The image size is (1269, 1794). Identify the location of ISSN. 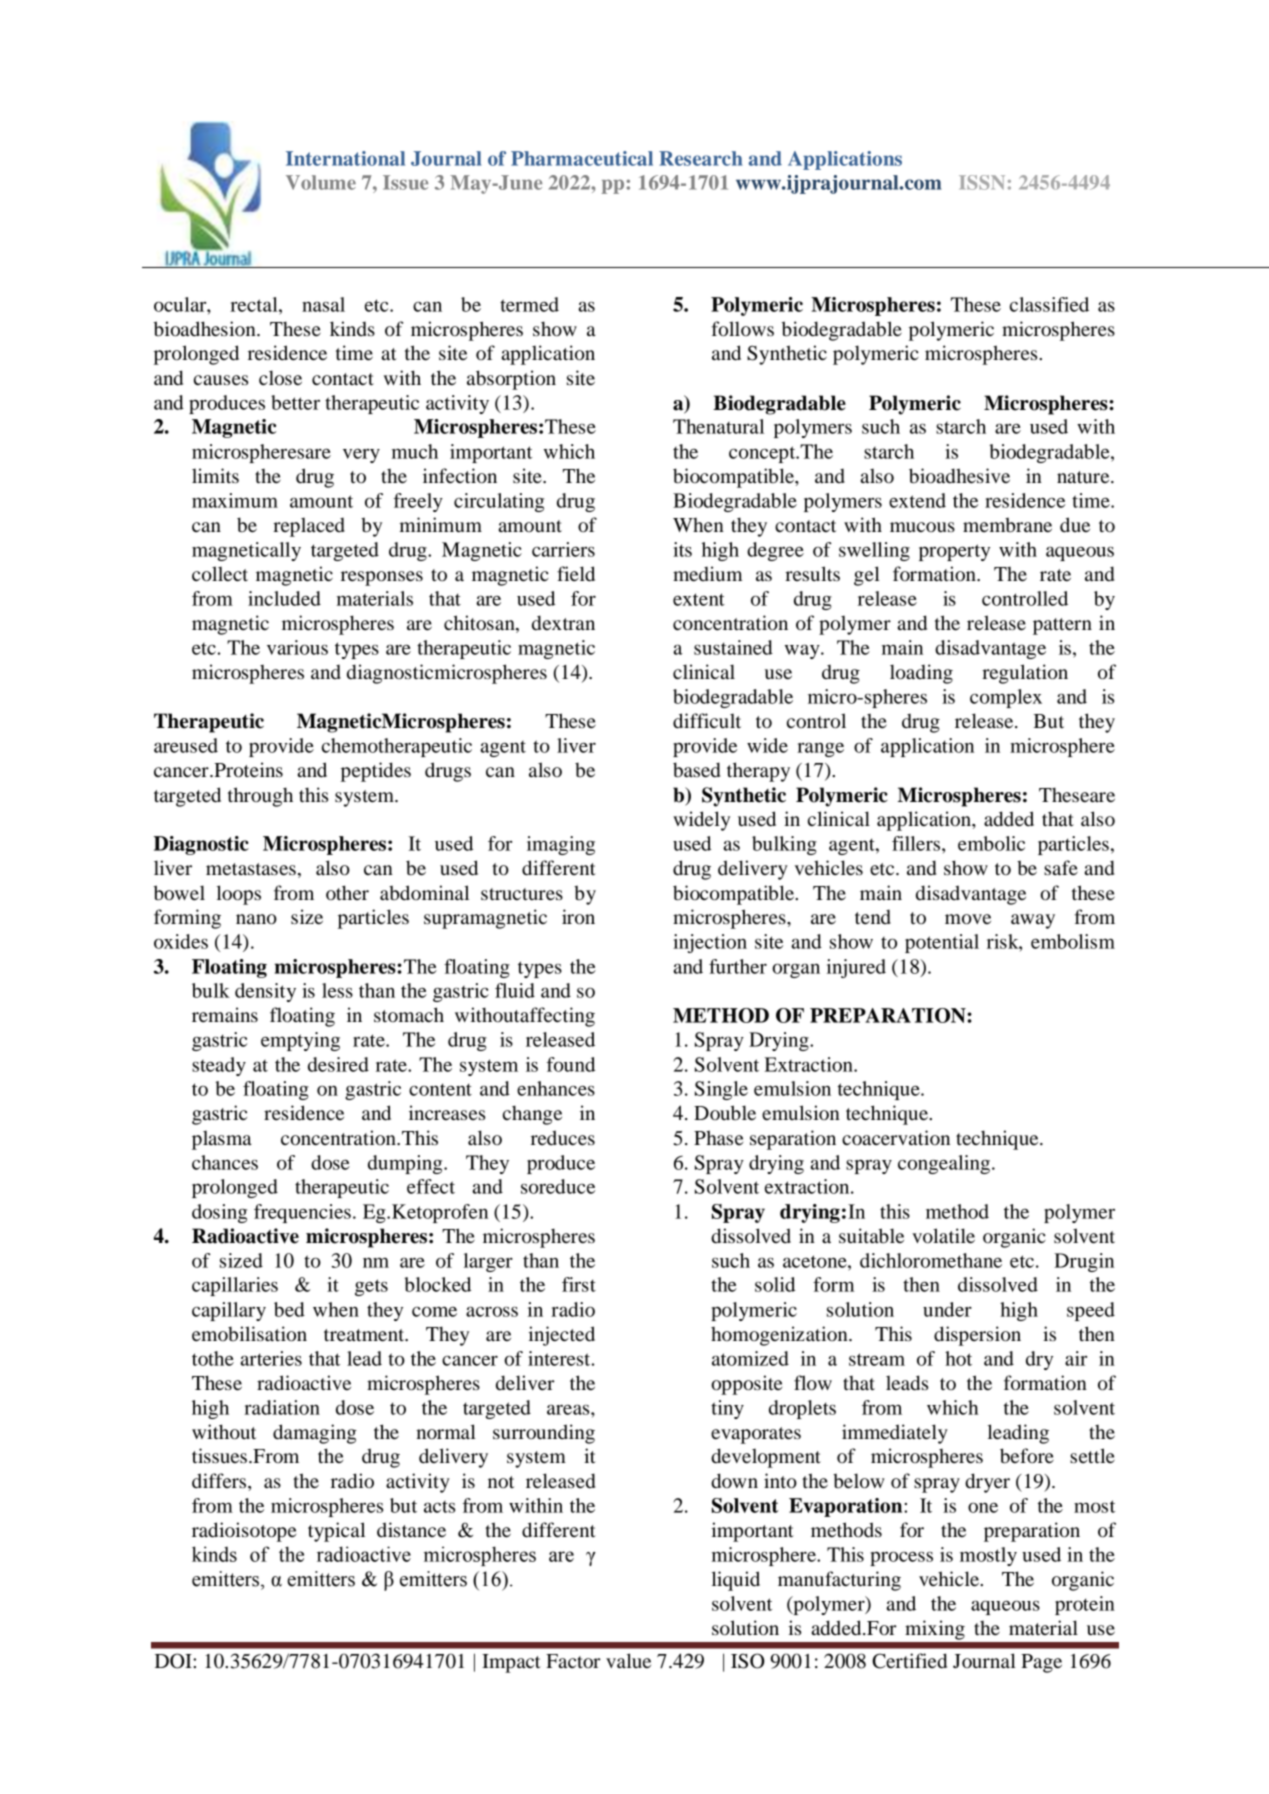
(982, 182).
